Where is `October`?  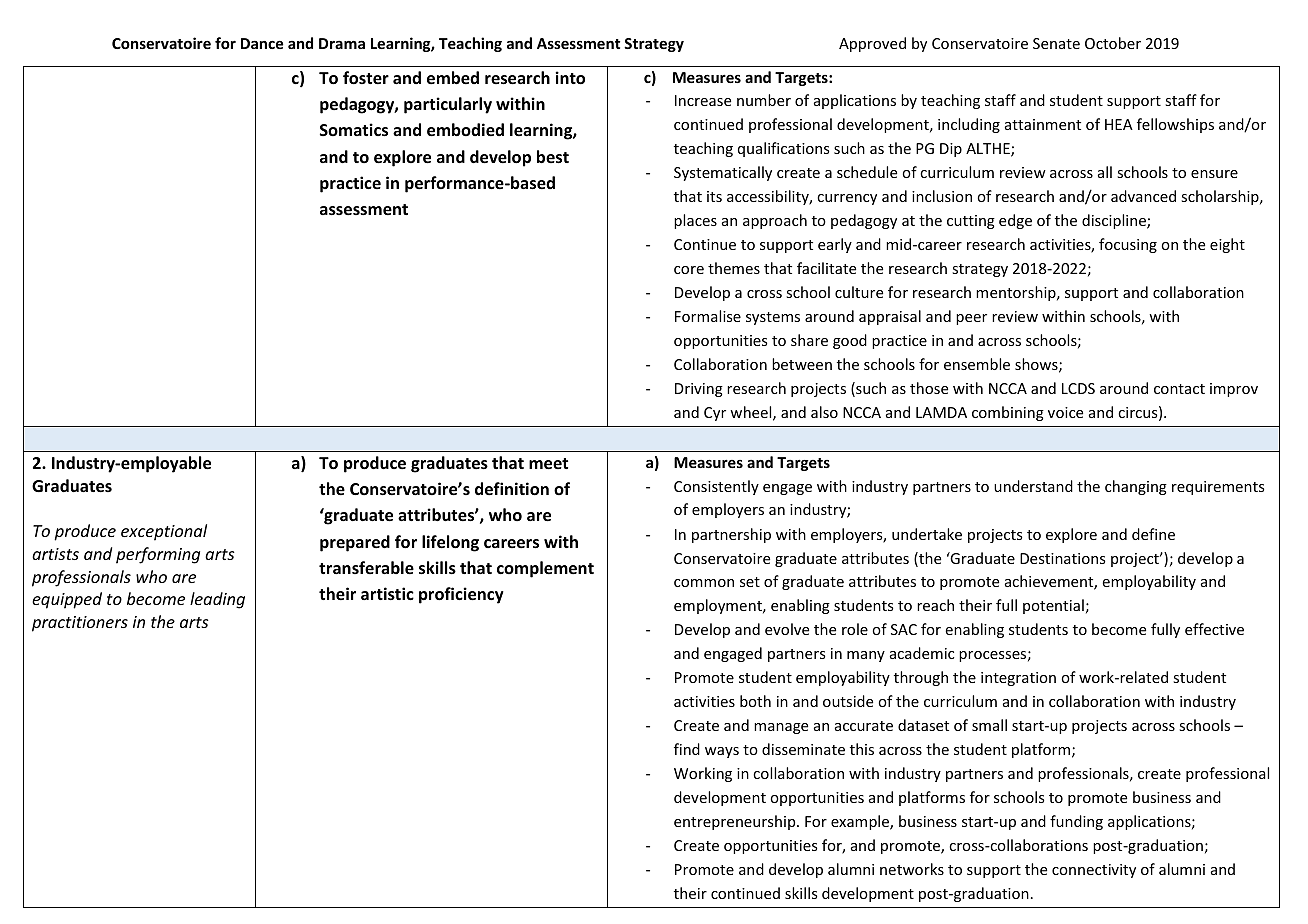 October is located at coordinates (1113, 43).
